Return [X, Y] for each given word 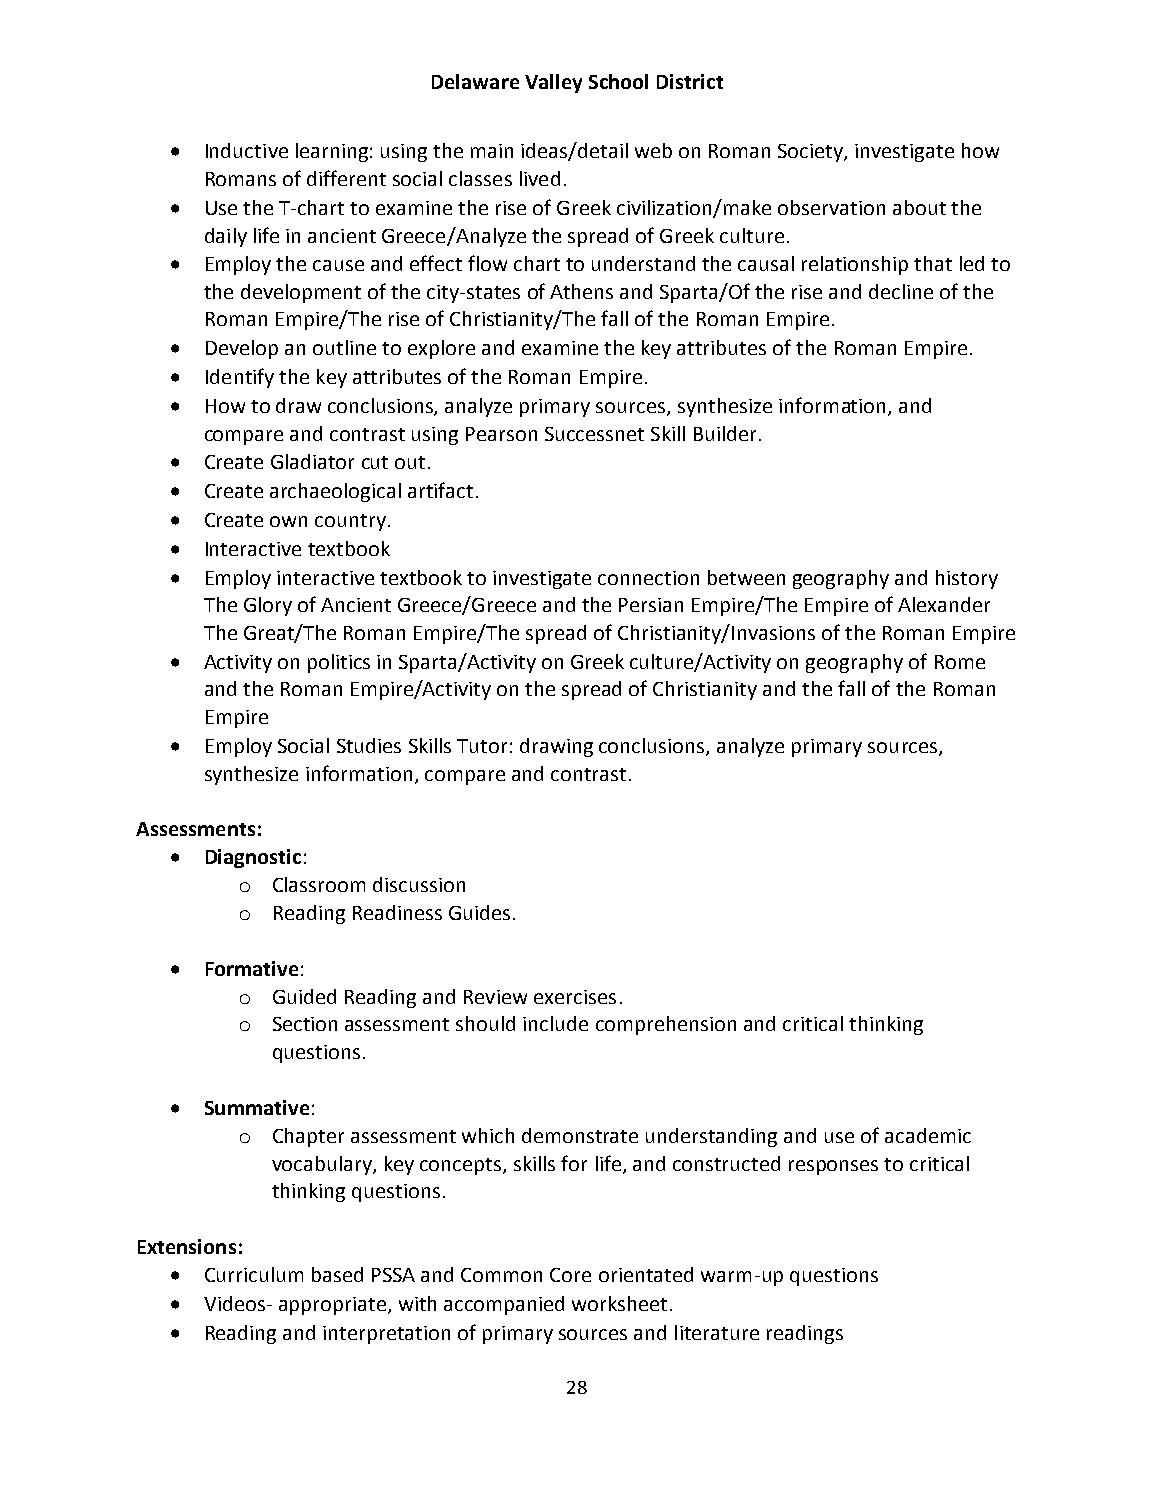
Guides [479, 912]
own [288, 521]
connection [648, 578]
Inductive [247, 150]
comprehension [666, 1025]
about [919, 207]
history [967, 579]
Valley [553, 83]
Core [570, 1275]
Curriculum [254, 1274]
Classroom [319, 884]
